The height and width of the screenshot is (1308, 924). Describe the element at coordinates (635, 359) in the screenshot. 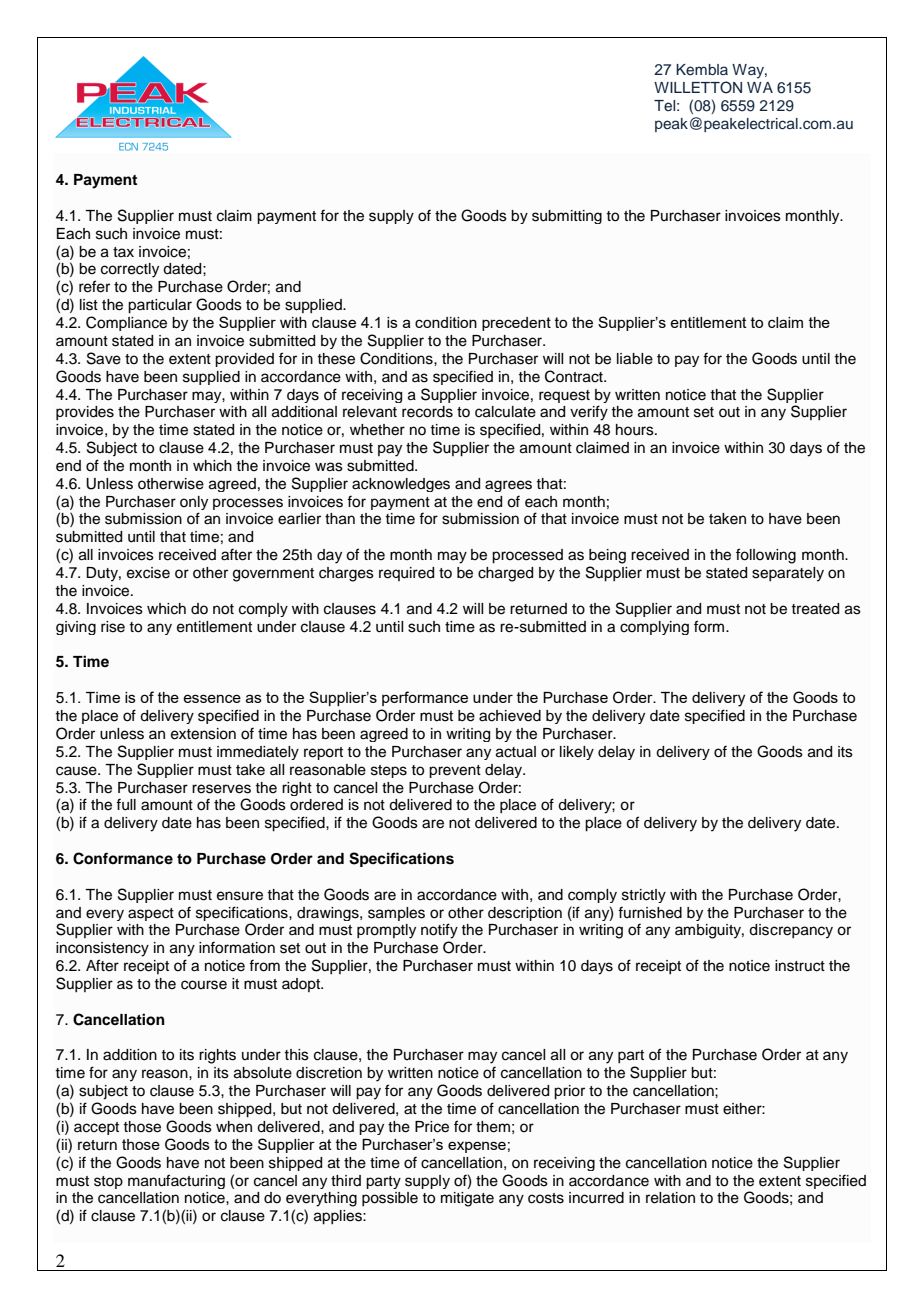

I see `liable` at that location.
